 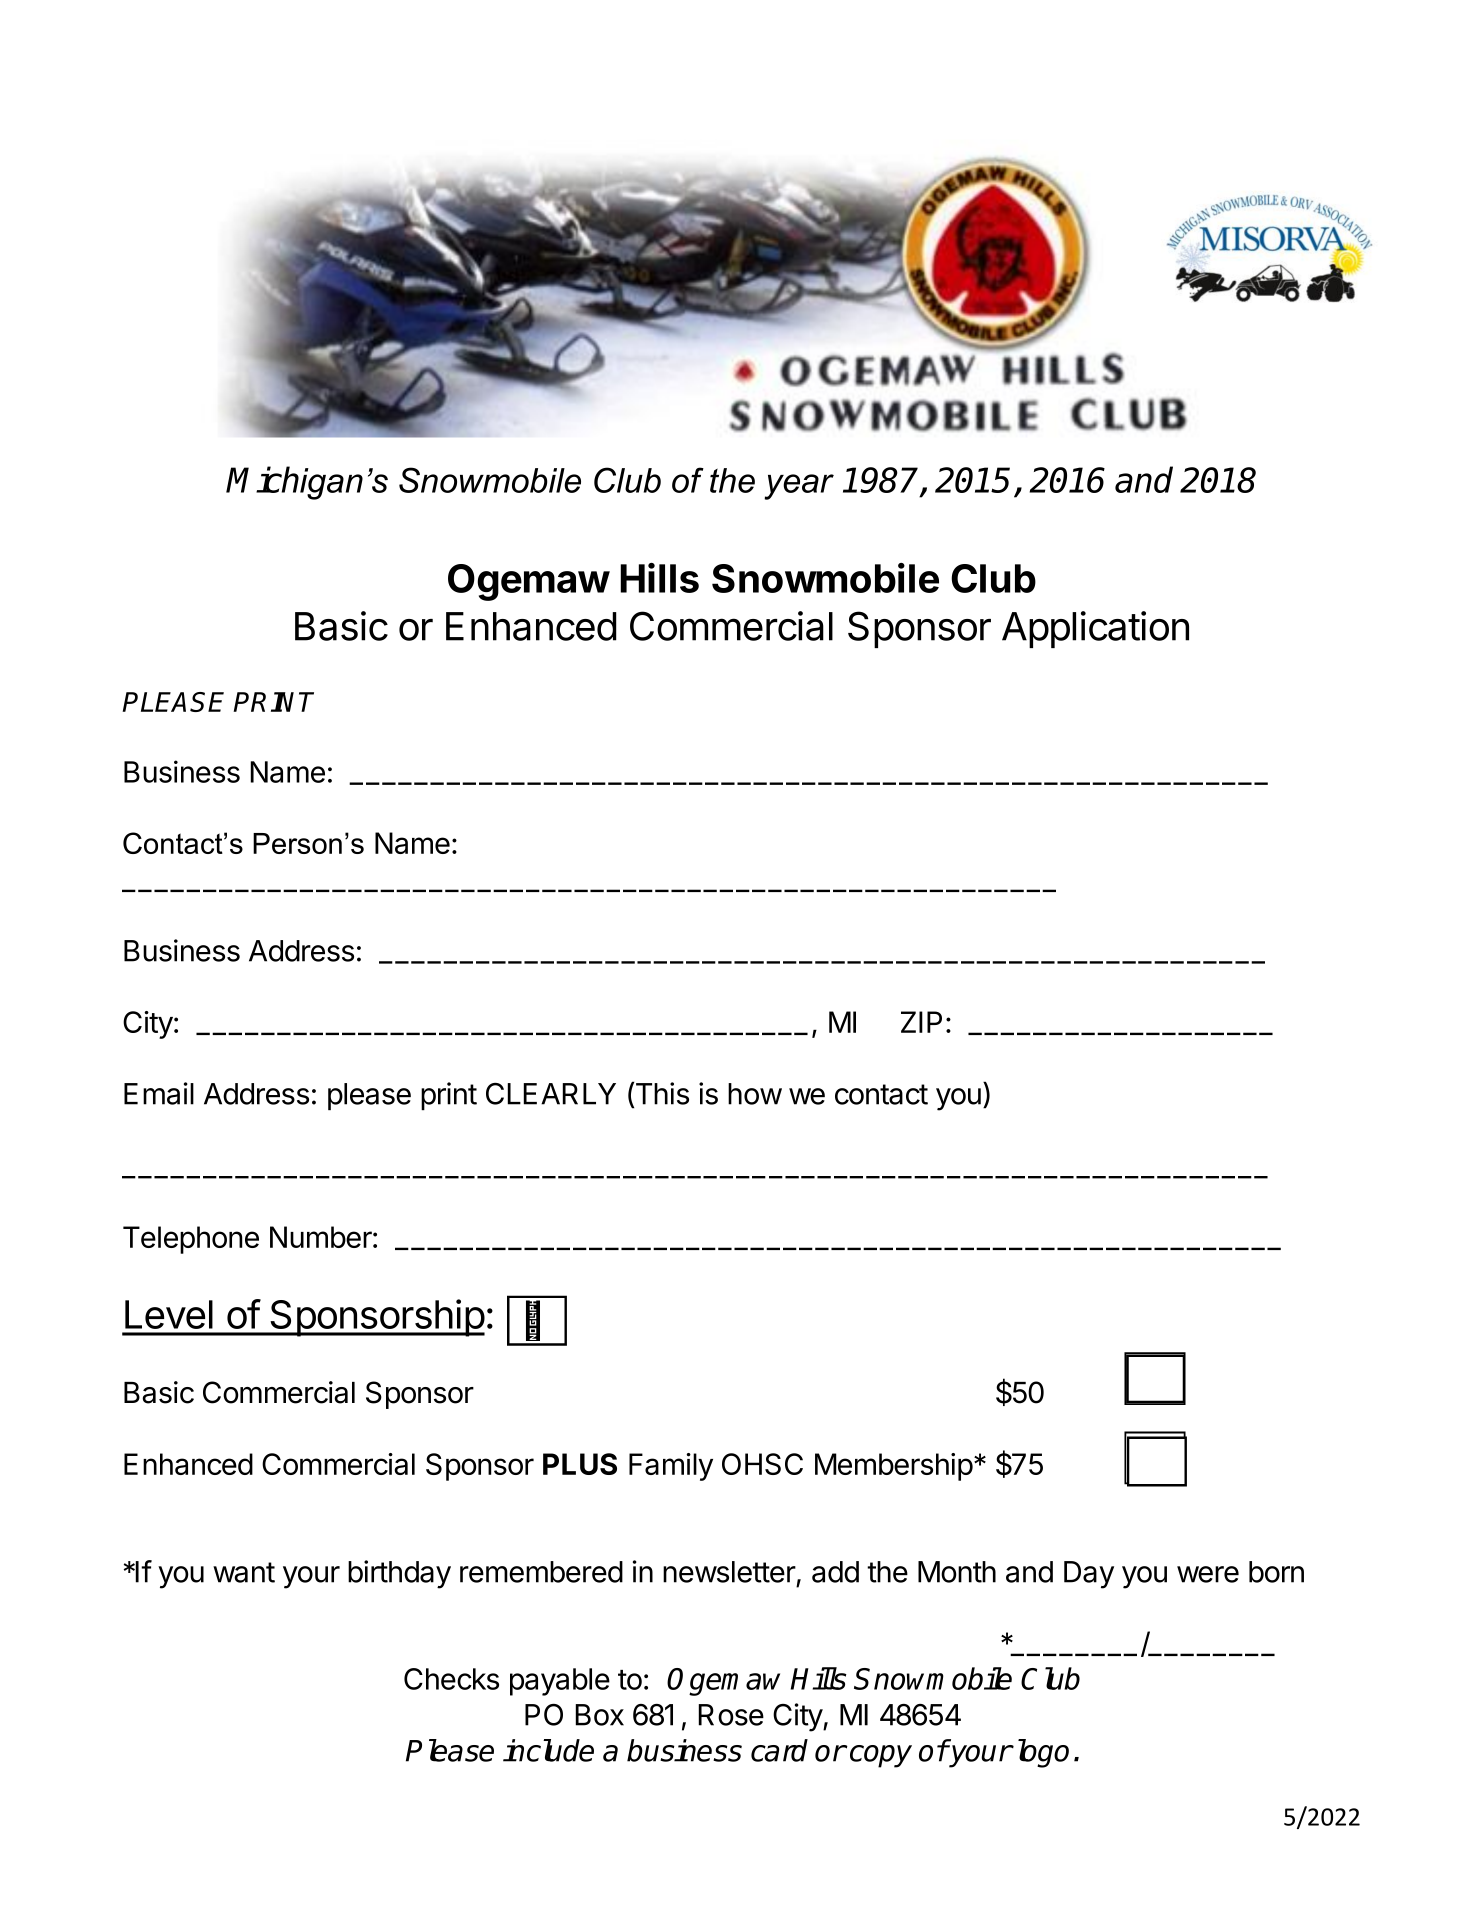 I want to click on Application, so click(x=1095, y=629).
